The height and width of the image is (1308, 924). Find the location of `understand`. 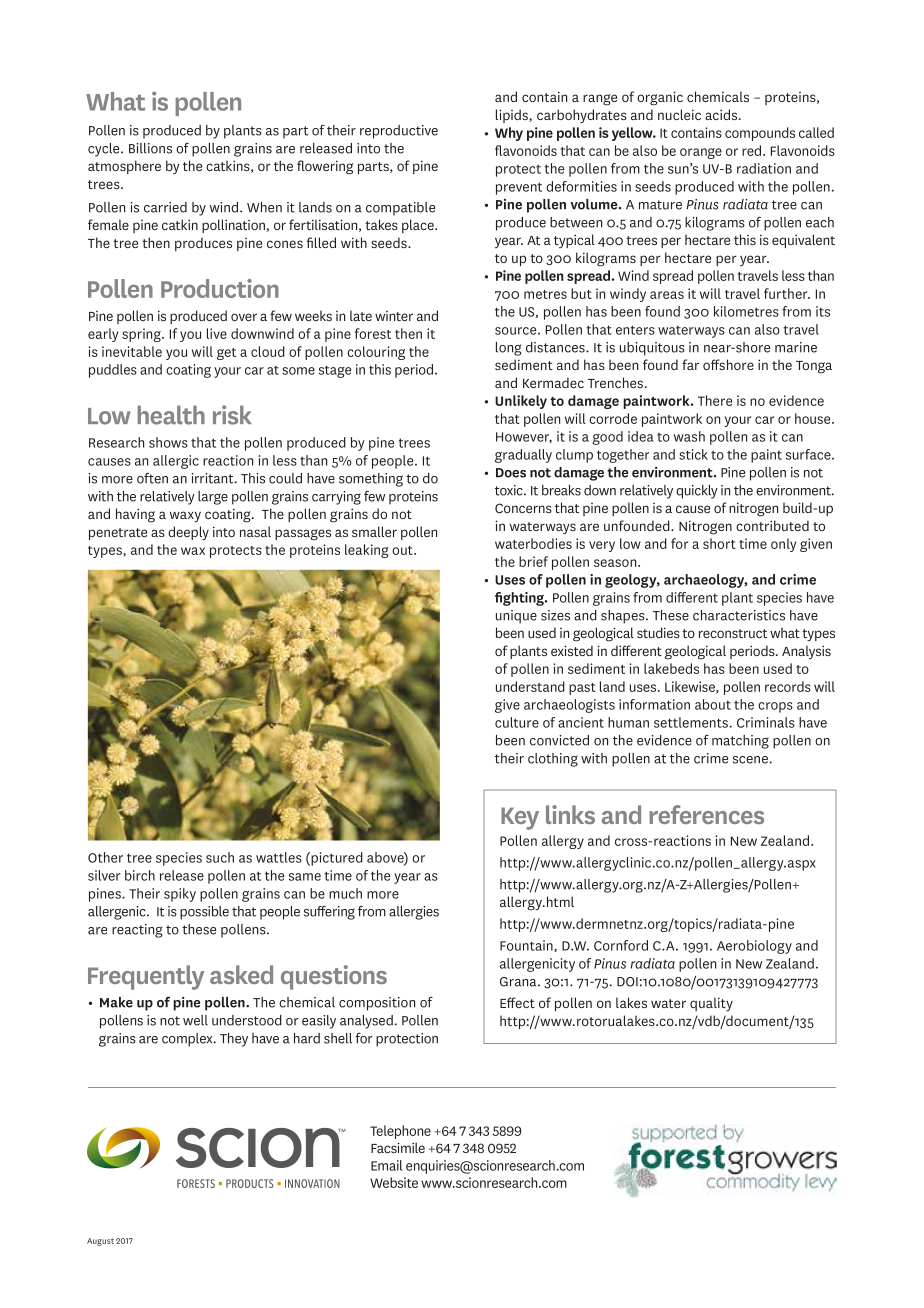

understand is located at coordinates (530, 686).
